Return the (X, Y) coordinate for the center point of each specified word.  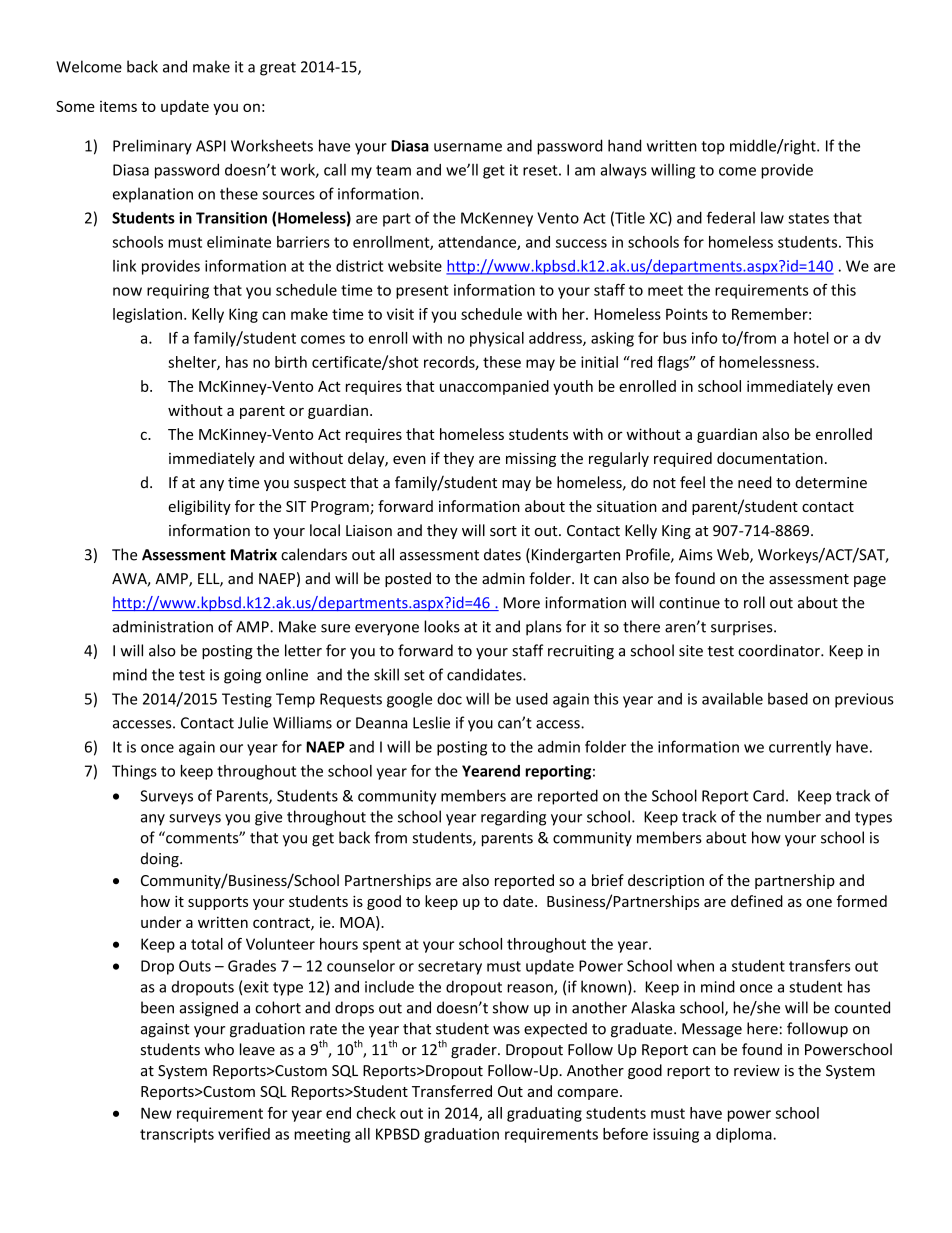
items (118, 106)
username (468, 147)
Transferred (452, 1091)
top (713, 148)
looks (442, 626)
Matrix (254, 555)
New (156, 1113)
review (757, 1071)
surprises (743, 628)
